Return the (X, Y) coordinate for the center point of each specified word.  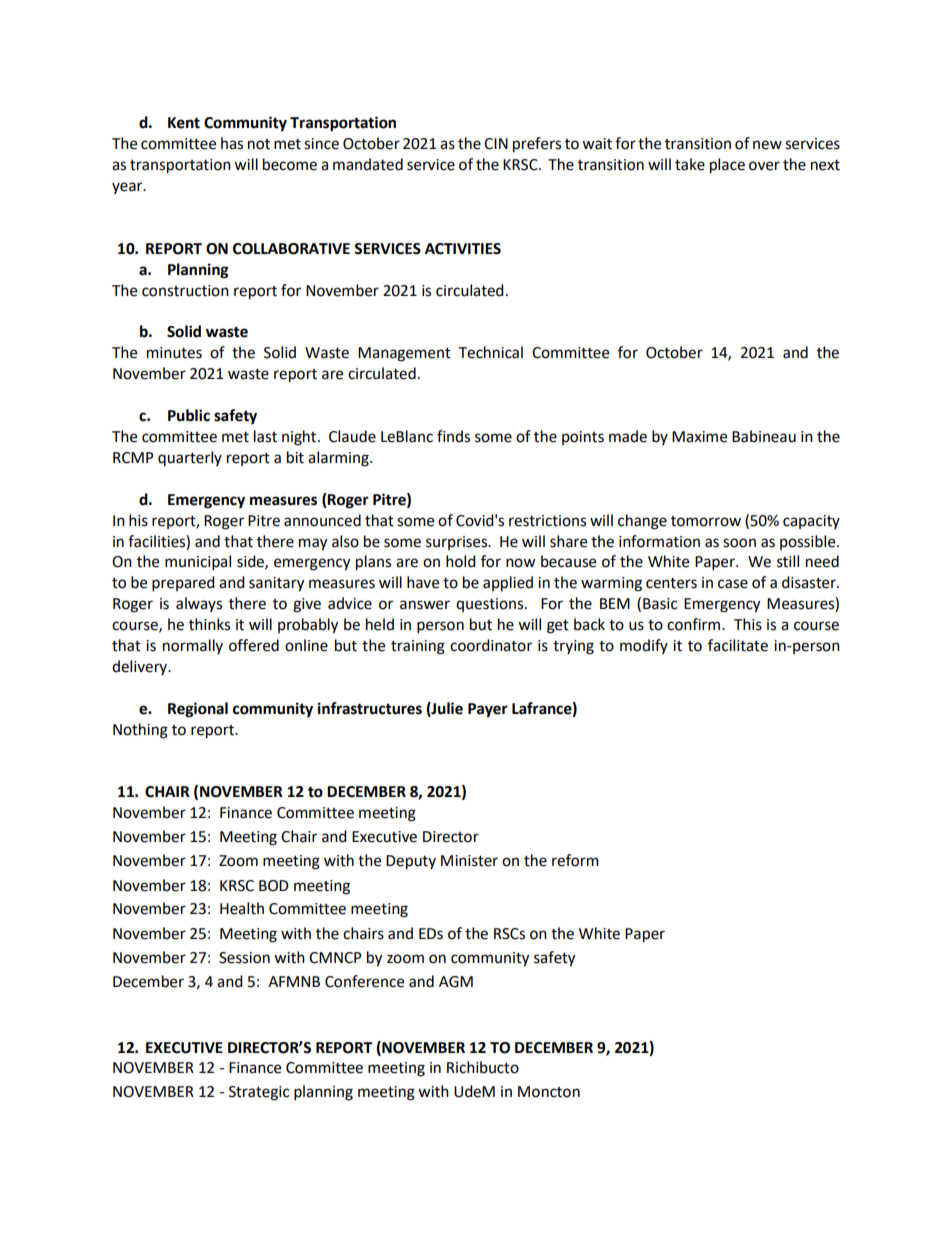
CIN (496, 144)
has (232, 143)
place (727, 166)
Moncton (549, 1092)
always (199, 604)
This (748, 624)
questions (491, 605)
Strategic (259, 1093)
